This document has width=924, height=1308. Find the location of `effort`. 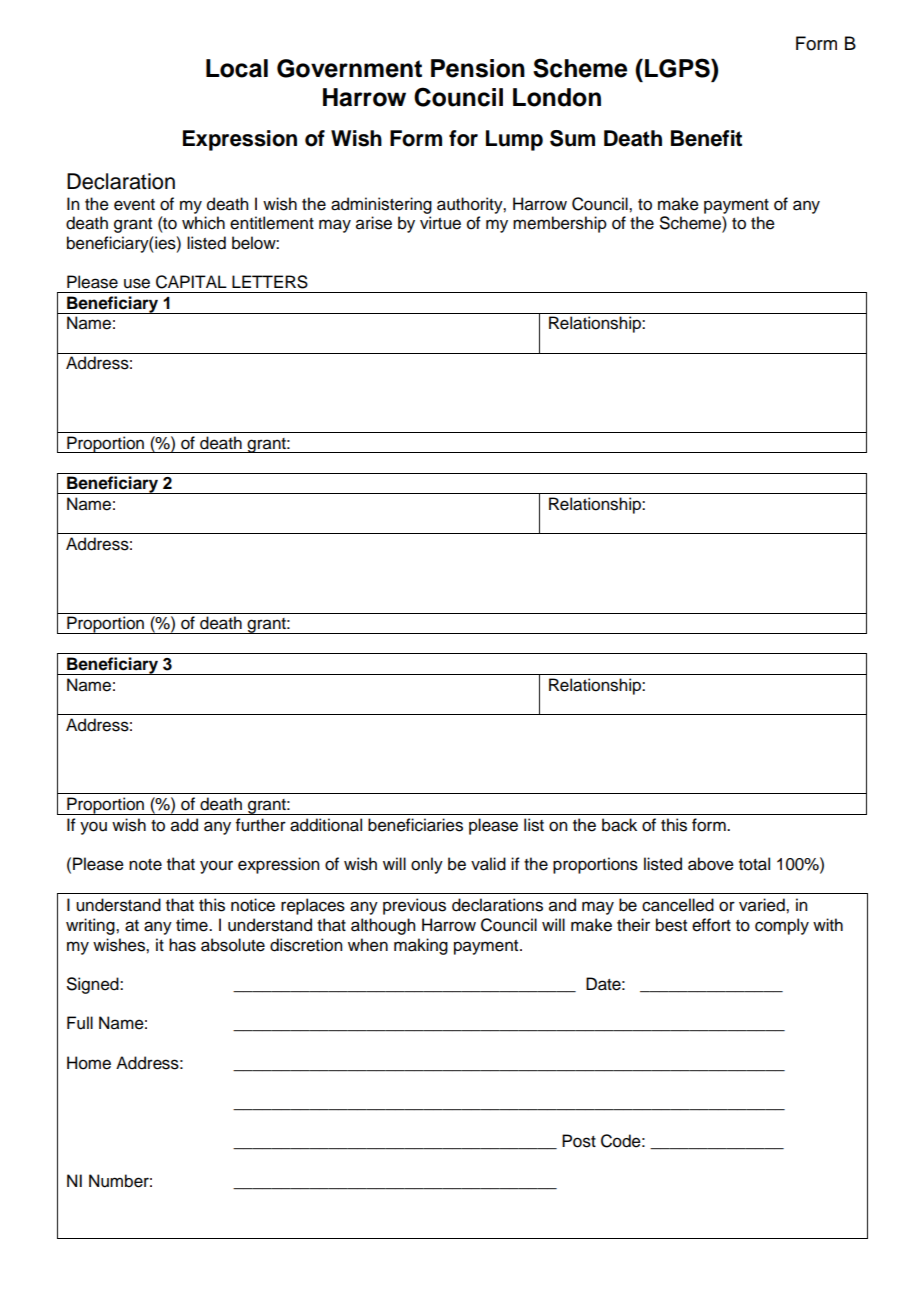

effort is located at coordinates (711, 925).
